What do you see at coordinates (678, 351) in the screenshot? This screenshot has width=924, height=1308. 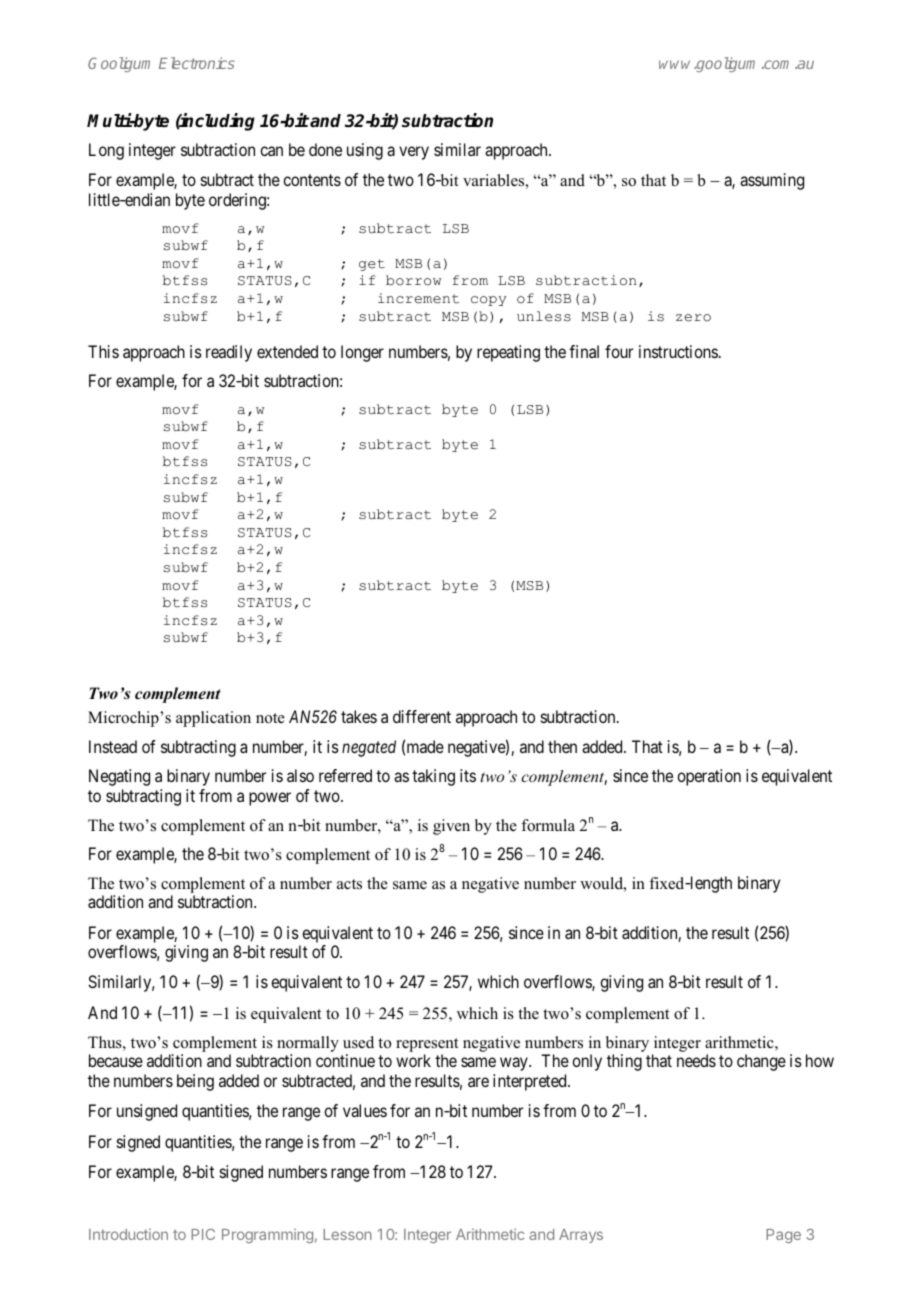 I see `instructions` at bounding box center [678, 351].
